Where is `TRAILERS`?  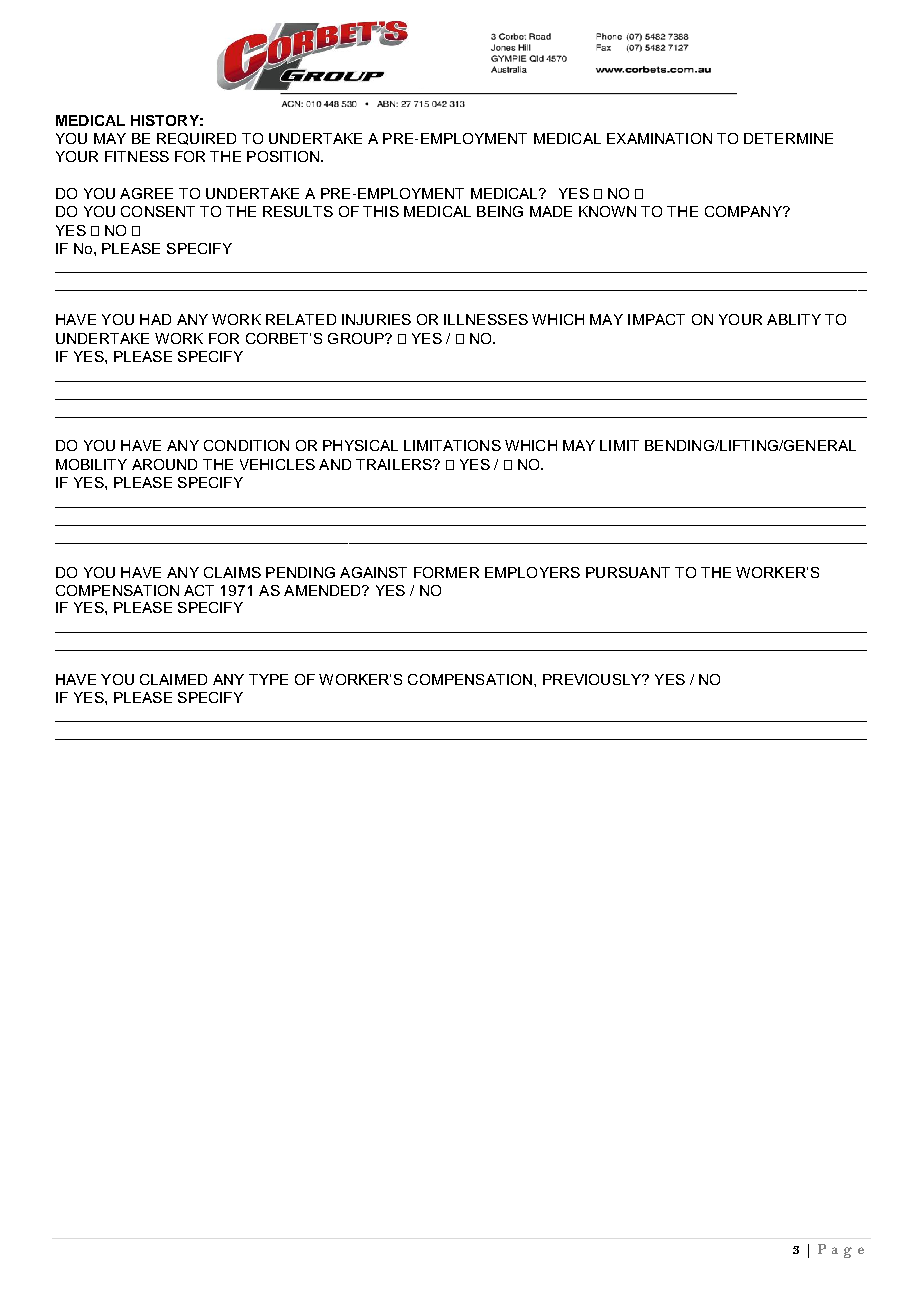
TRAILERS is located at coordinates (395, 464).
